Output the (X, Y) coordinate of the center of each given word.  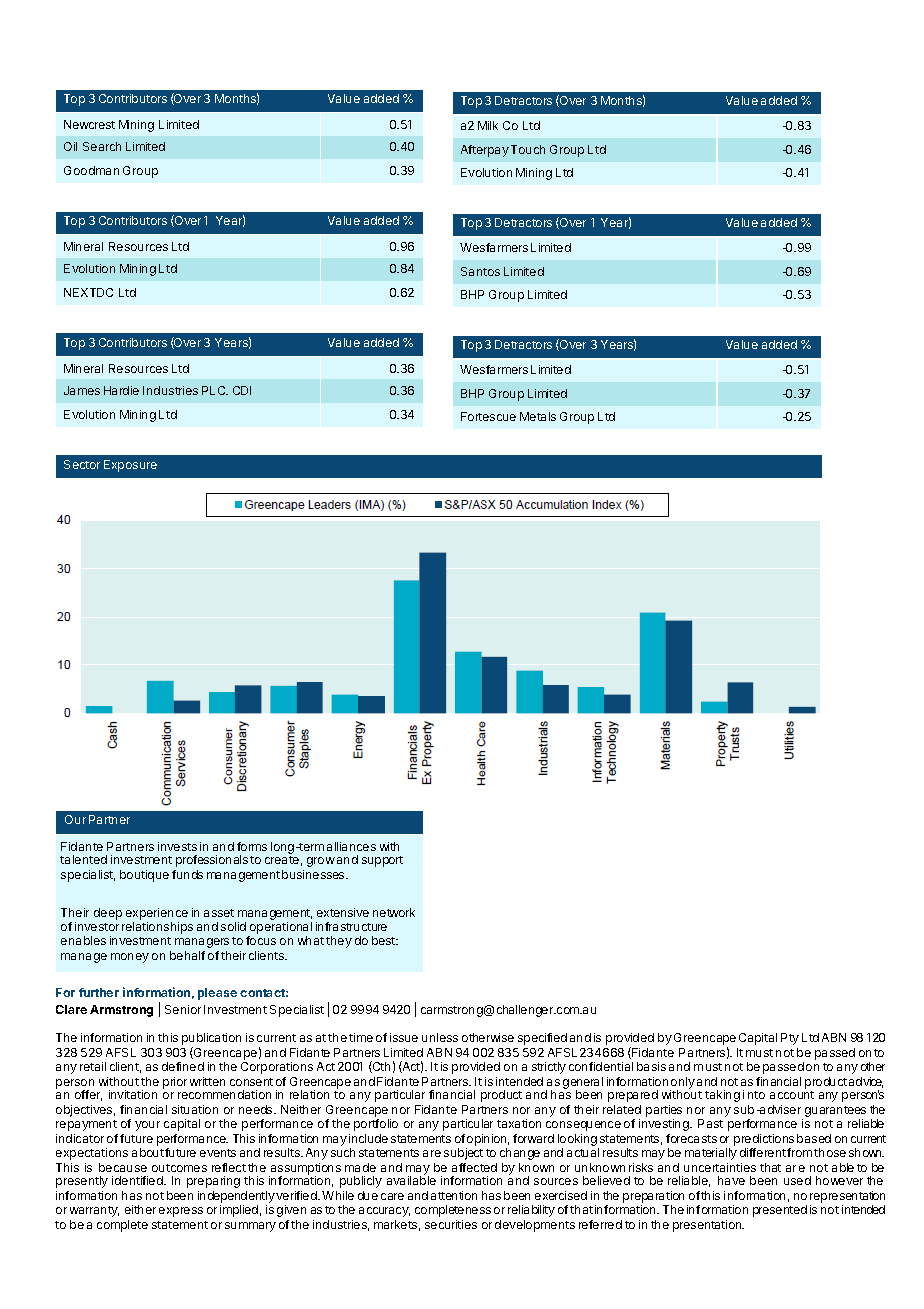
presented (780, 1211)
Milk (488, 125)
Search (102, 146)
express (181, 1212)
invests (177, 846)
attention (454, 1195)
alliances (351, 846)
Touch (528, 149)
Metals (538, 416)
